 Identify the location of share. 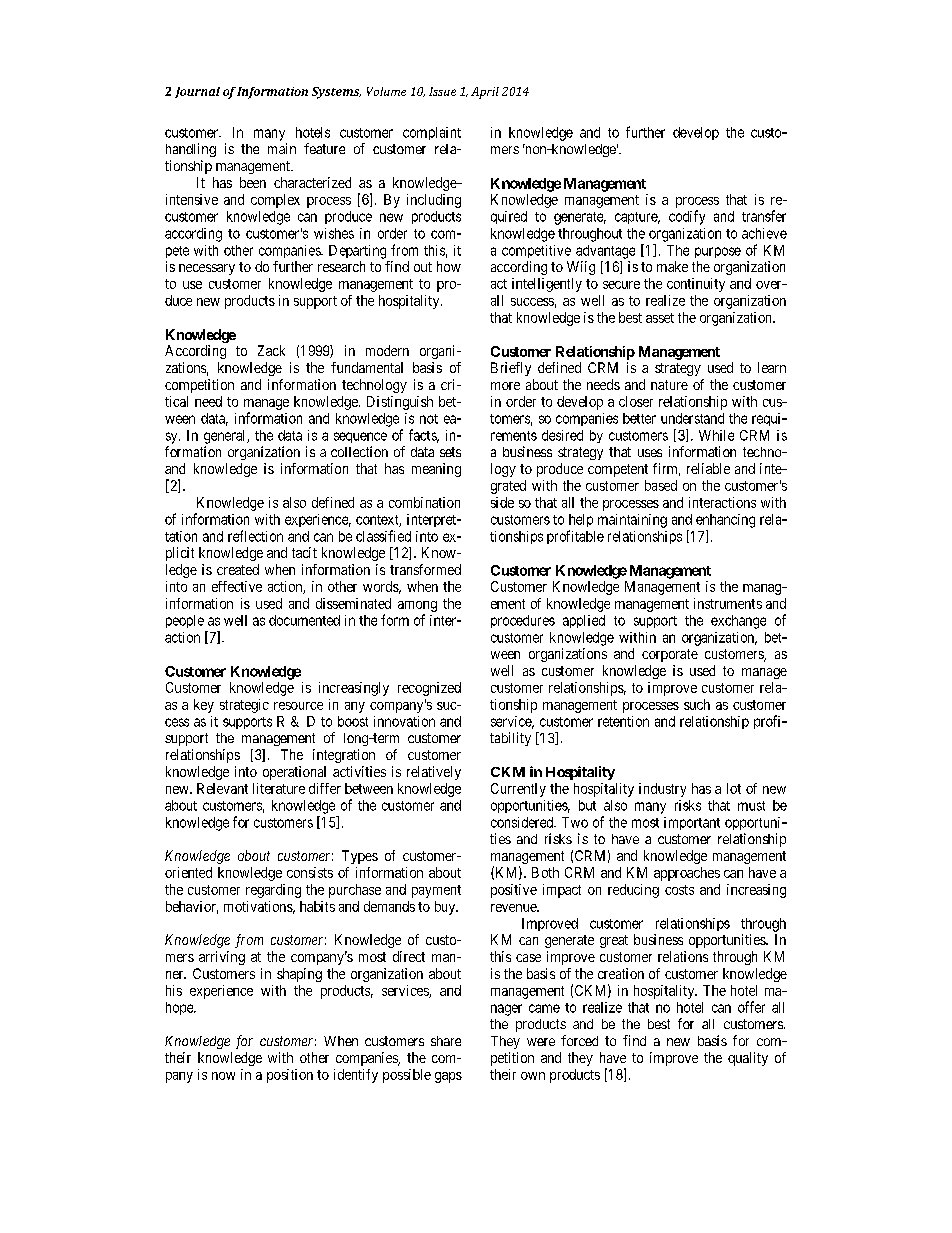
(446, 1041).
